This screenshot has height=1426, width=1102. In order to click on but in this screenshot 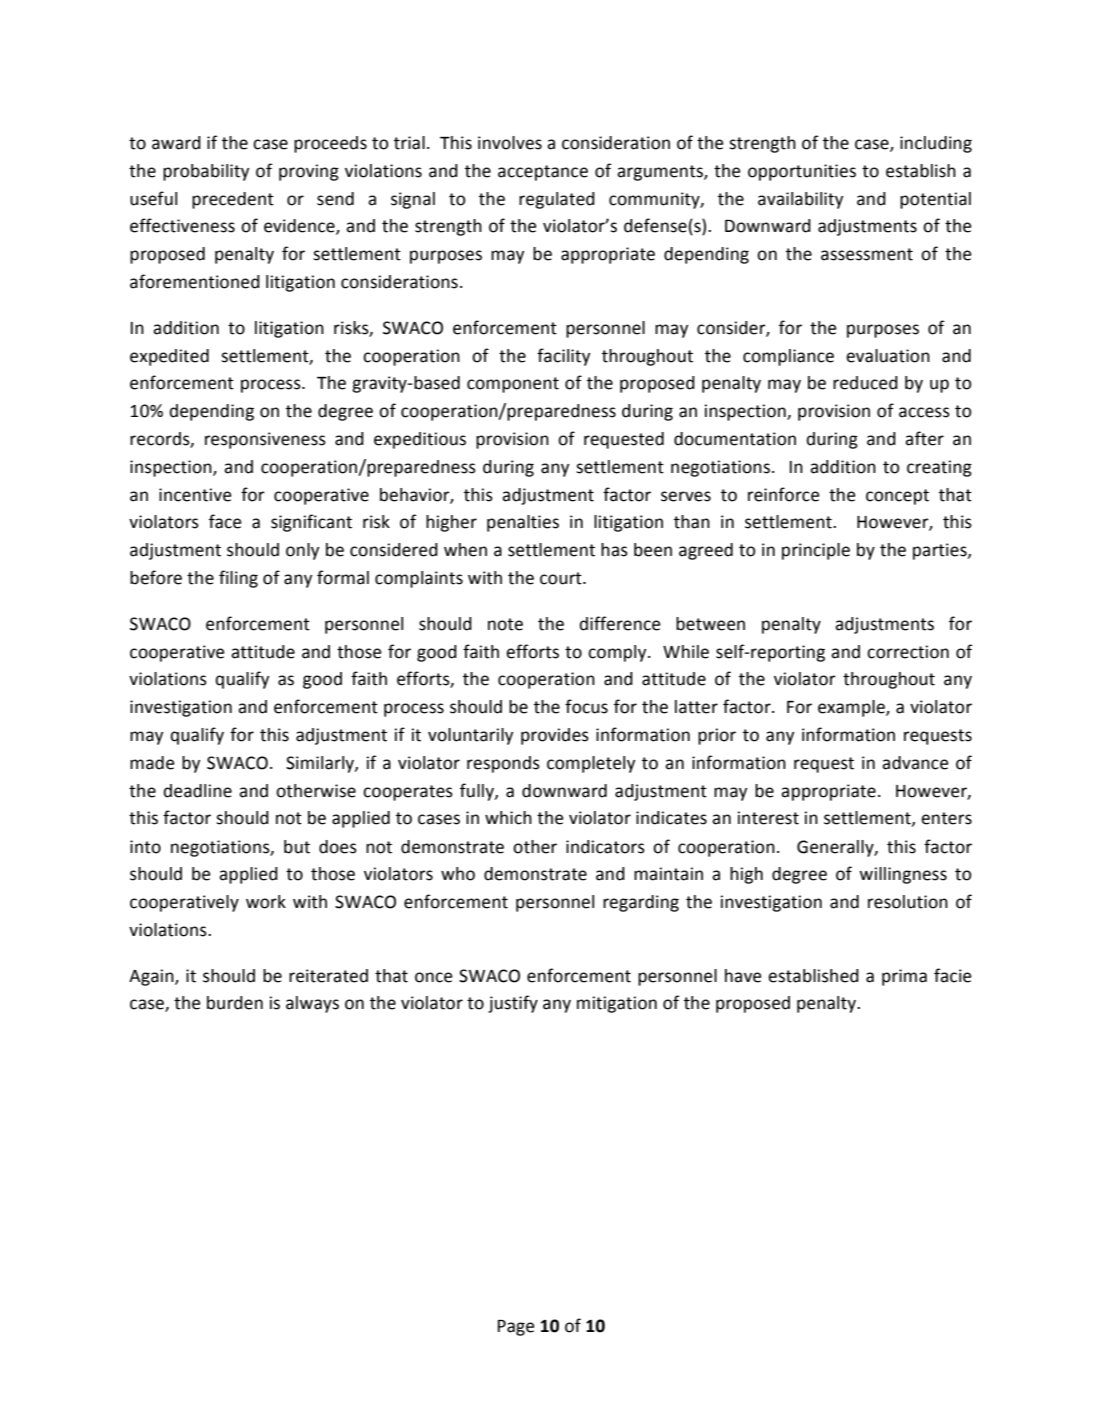, I will do `click(297, 847)`.
